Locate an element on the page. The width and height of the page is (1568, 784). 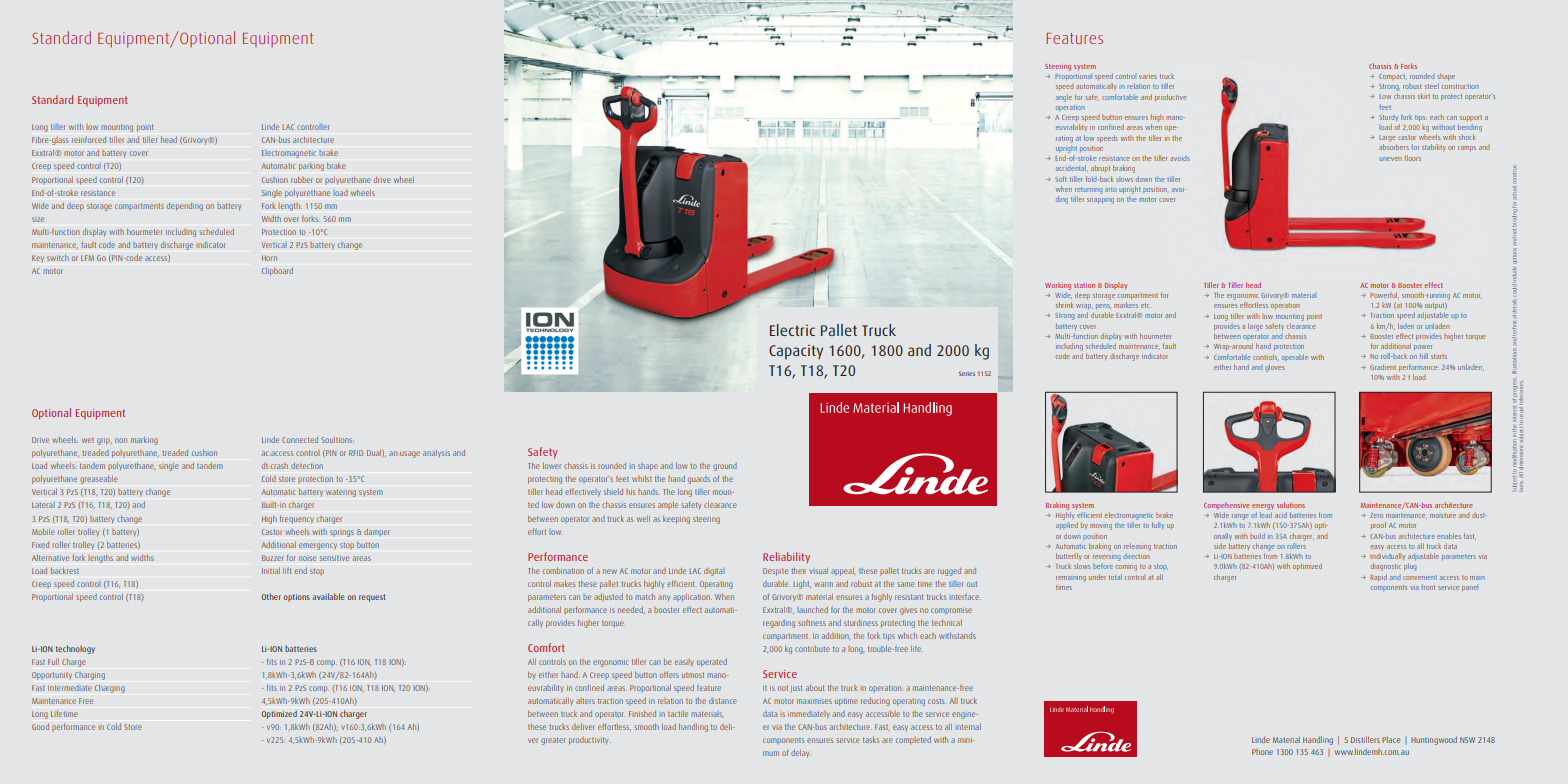
skirt is located at coordinates (1424, 96).
